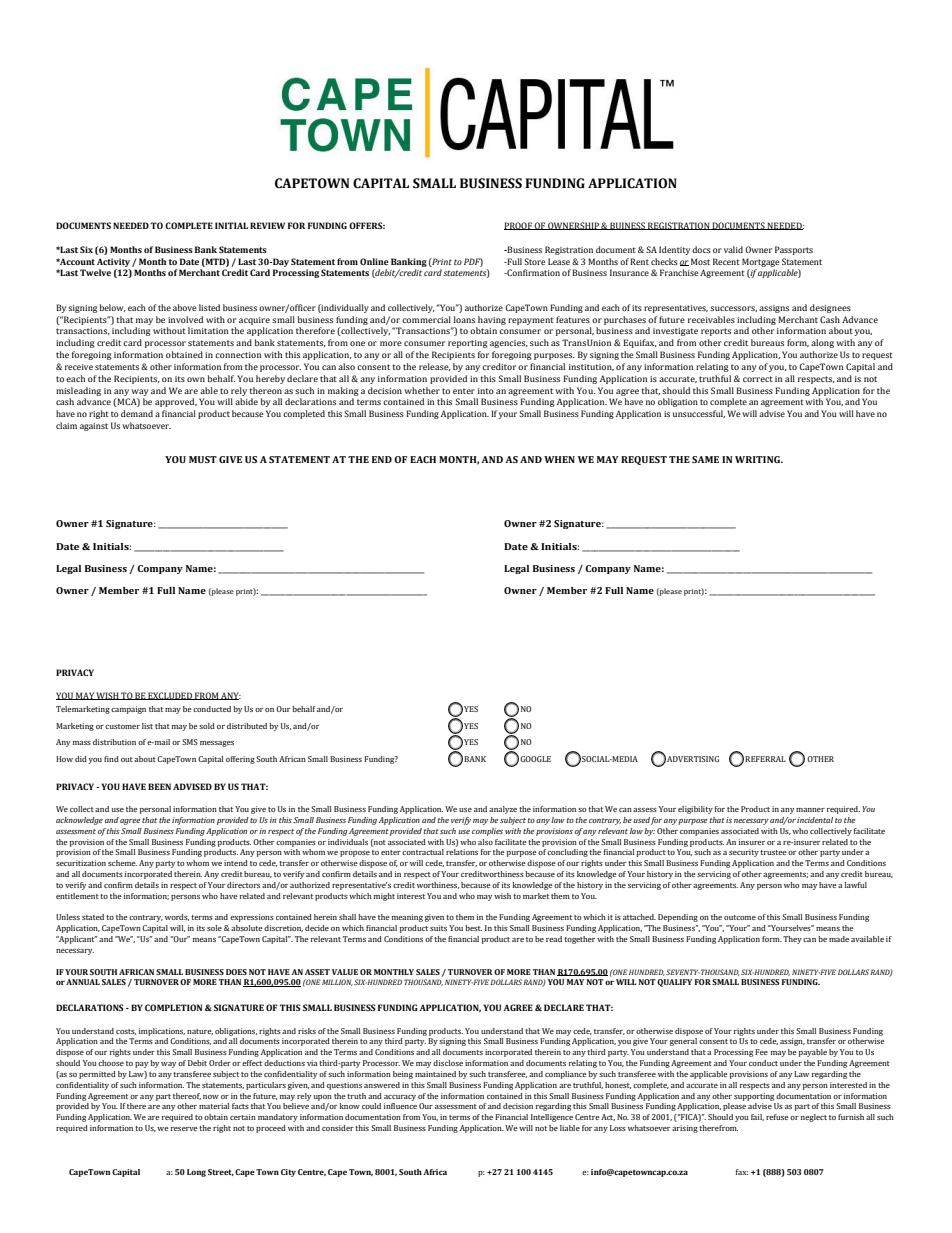 The image size is (952, 1233). I want to click on COMPLETION, so click(173, 1007).
